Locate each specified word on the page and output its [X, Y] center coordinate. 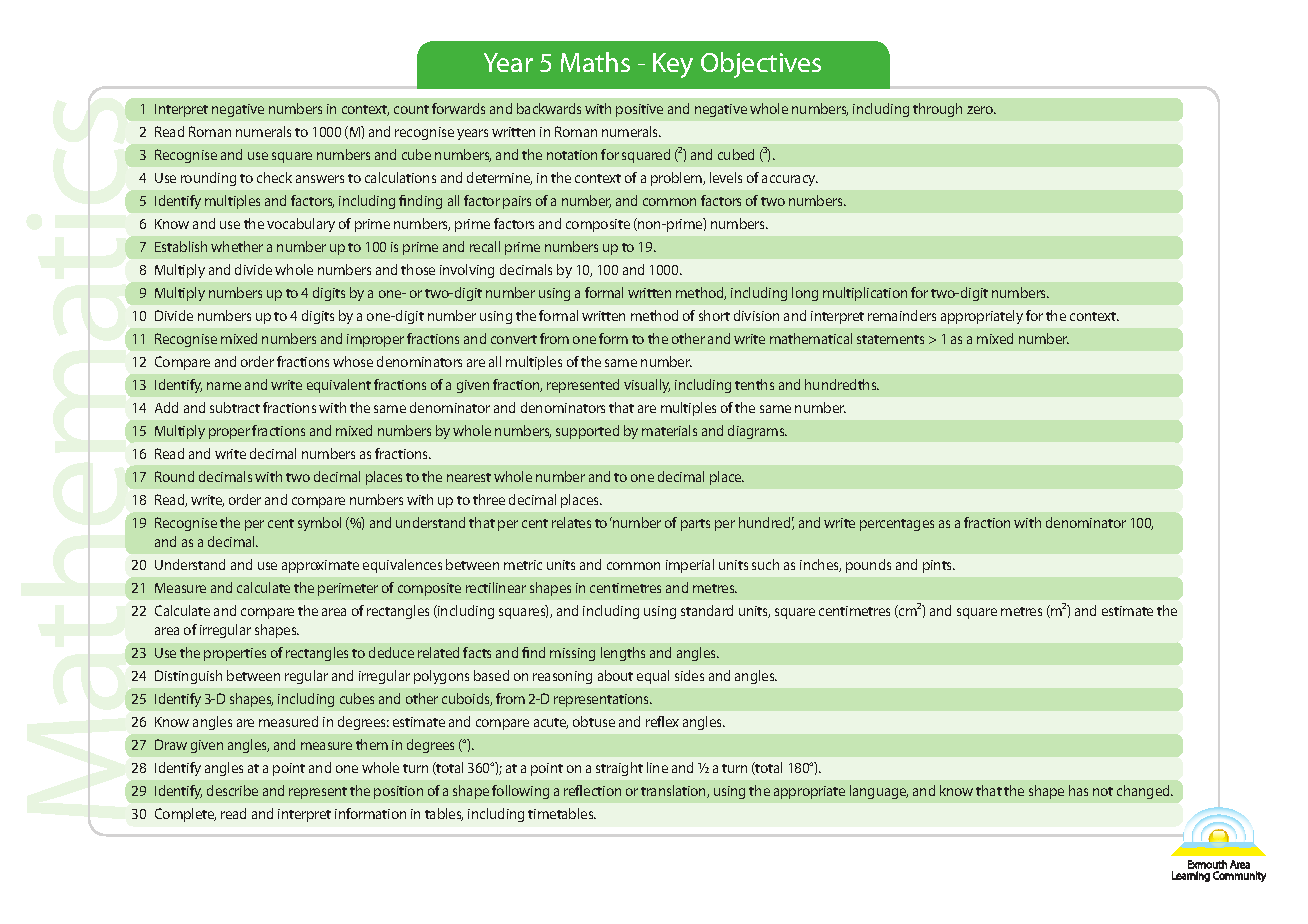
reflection [592, 790]
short [714, 315]
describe [232, 790]
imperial [690, 566]
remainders [902, 315]
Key [673, 65]
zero [981, 110]
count [411, 109]
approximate [320, 566]
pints [939, 566]
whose [353, 361]
